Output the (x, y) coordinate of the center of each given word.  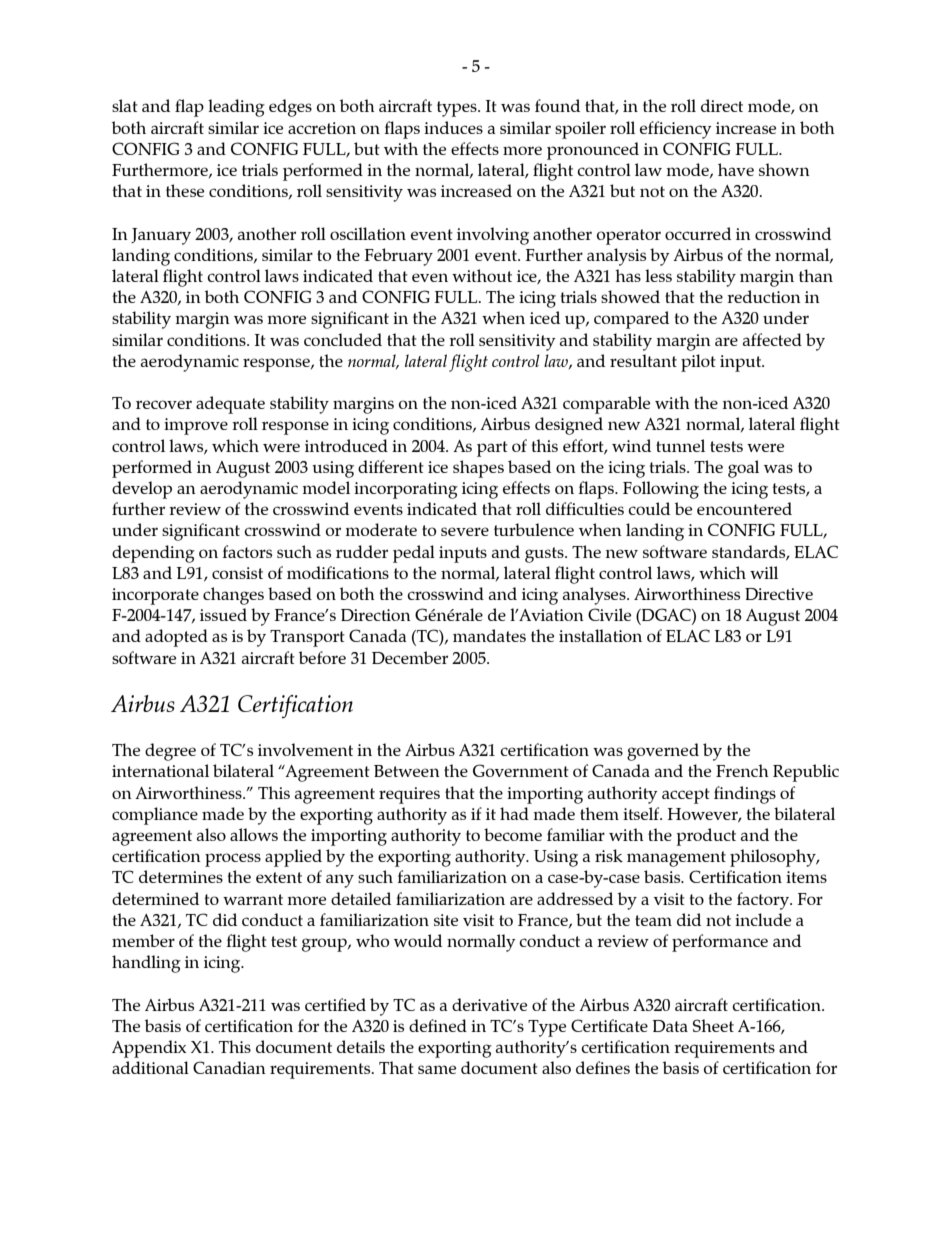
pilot (698, 363)
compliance (155, 816)
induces (453, 127)
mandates (489, 635)
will (764, 572)
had (514, 813)
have (736, 169)
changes (233, 596)
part (492, 449)
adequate (230, 405)
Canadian (229, 1067)
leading (236, 108)
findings (745, 795)
